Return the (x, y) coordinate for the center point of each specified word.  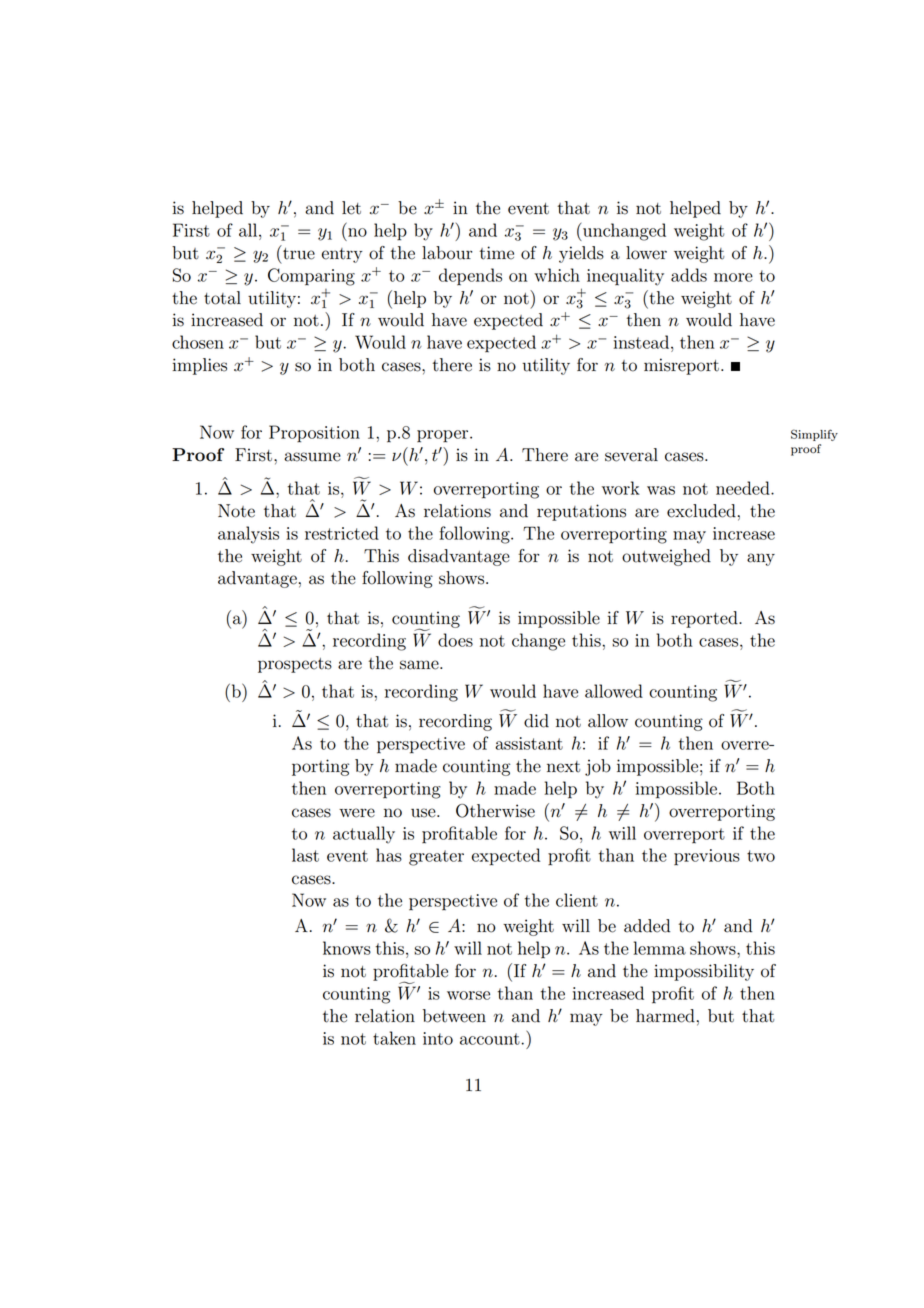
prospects (295, 665)
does (455, 640)
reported (705, 619)
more (733, 277)
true (298, 252)
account (491, 1039)
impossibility (704, 972)
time (496, 253)
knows (347, 948)
